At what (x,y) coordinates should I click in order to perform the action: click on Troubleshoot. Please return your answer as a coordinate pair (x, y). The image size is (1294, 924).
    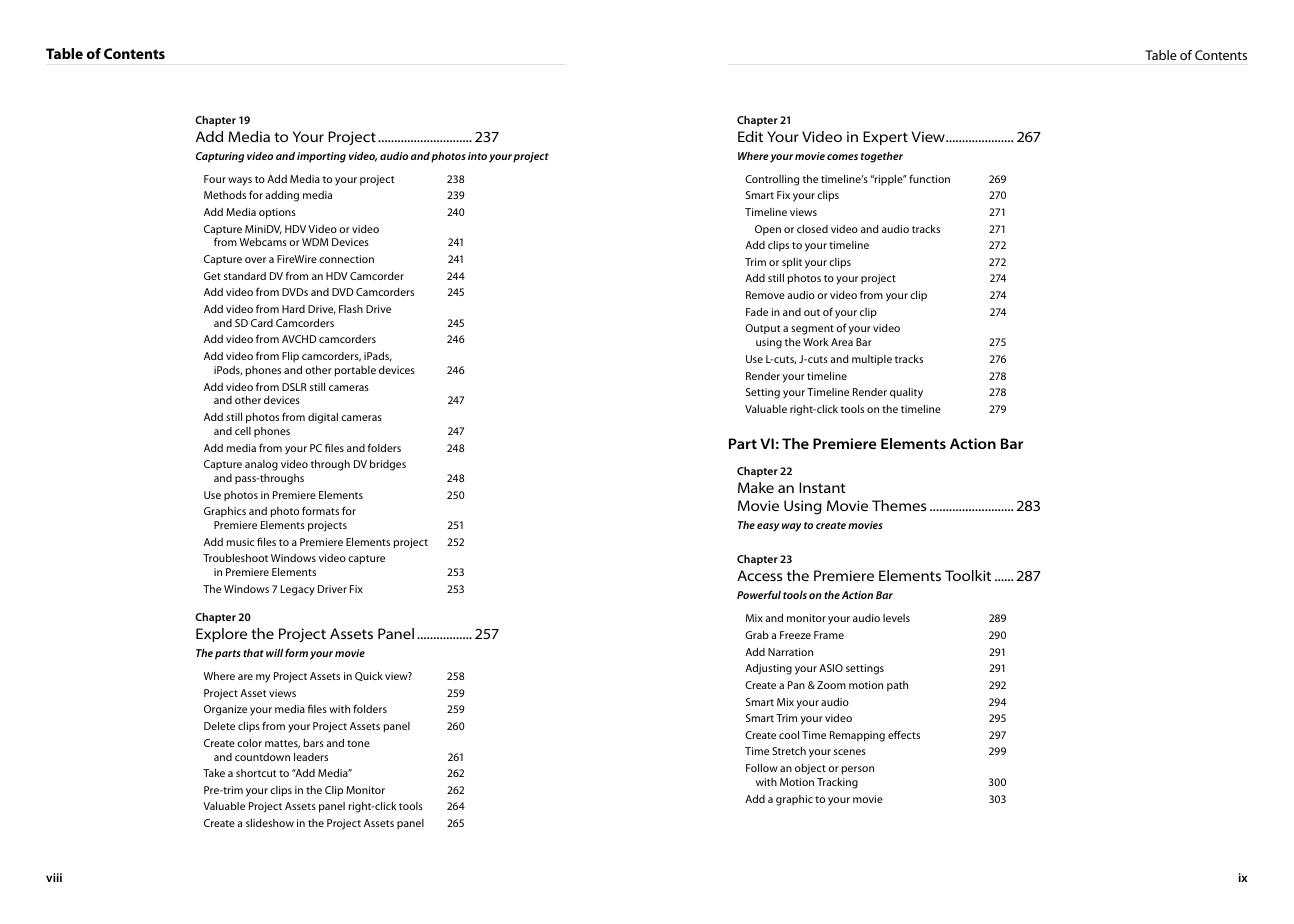
    Looking at the image, I should click on (235, 558).
